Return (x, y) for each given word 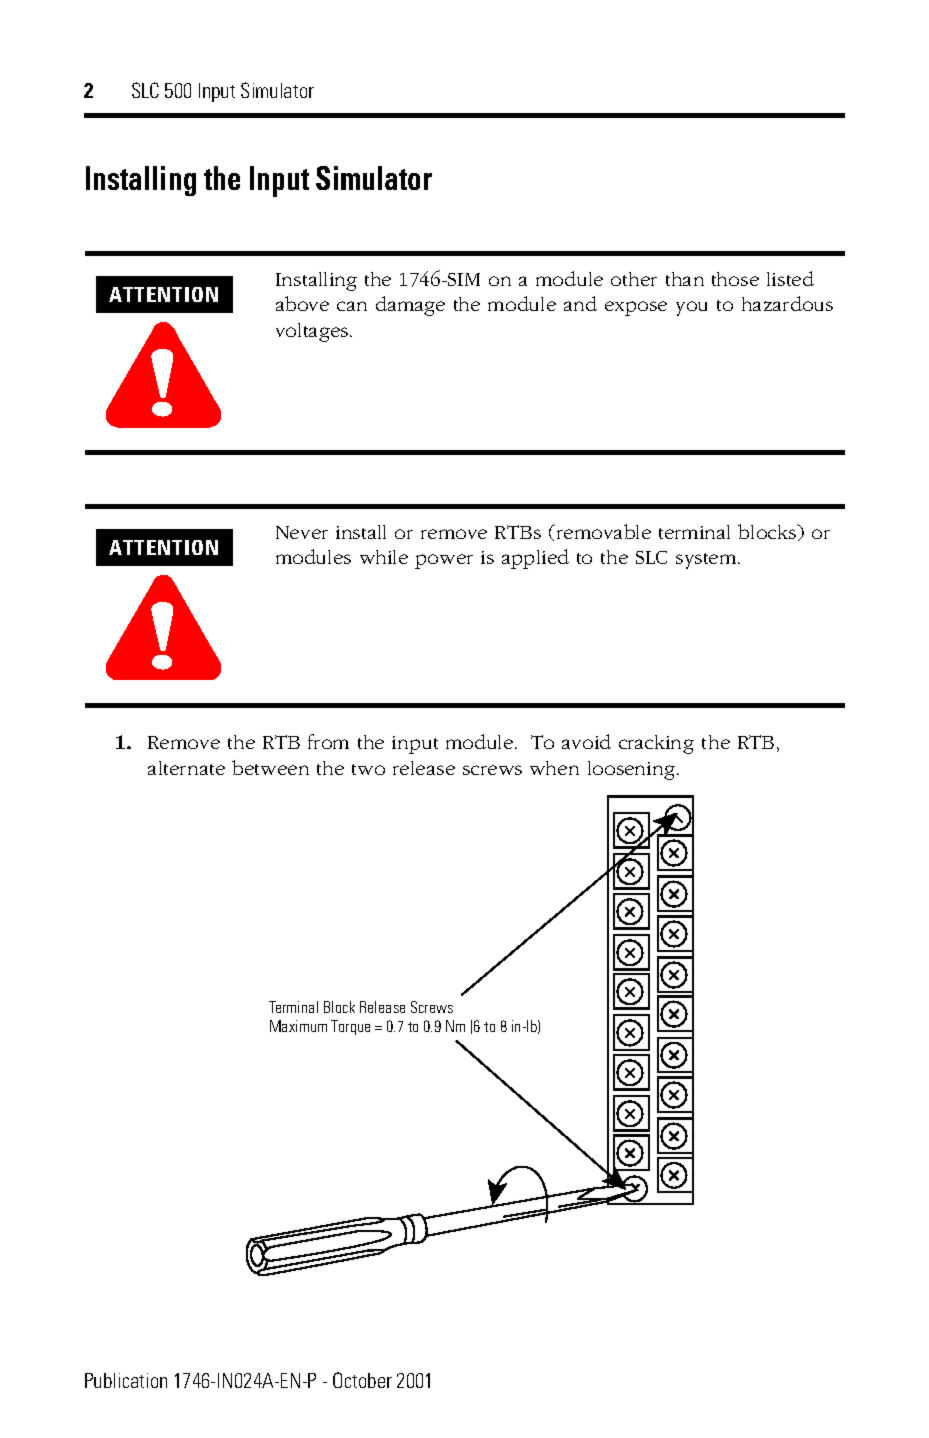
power (444, 561)
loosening (631, 770)
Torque (350, 1027)
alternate (186, 768)
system (707, 561)
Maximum (298, 1026)
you (691, 308)
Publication (126, 1380)
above (302, 303)
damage (410, 306)
